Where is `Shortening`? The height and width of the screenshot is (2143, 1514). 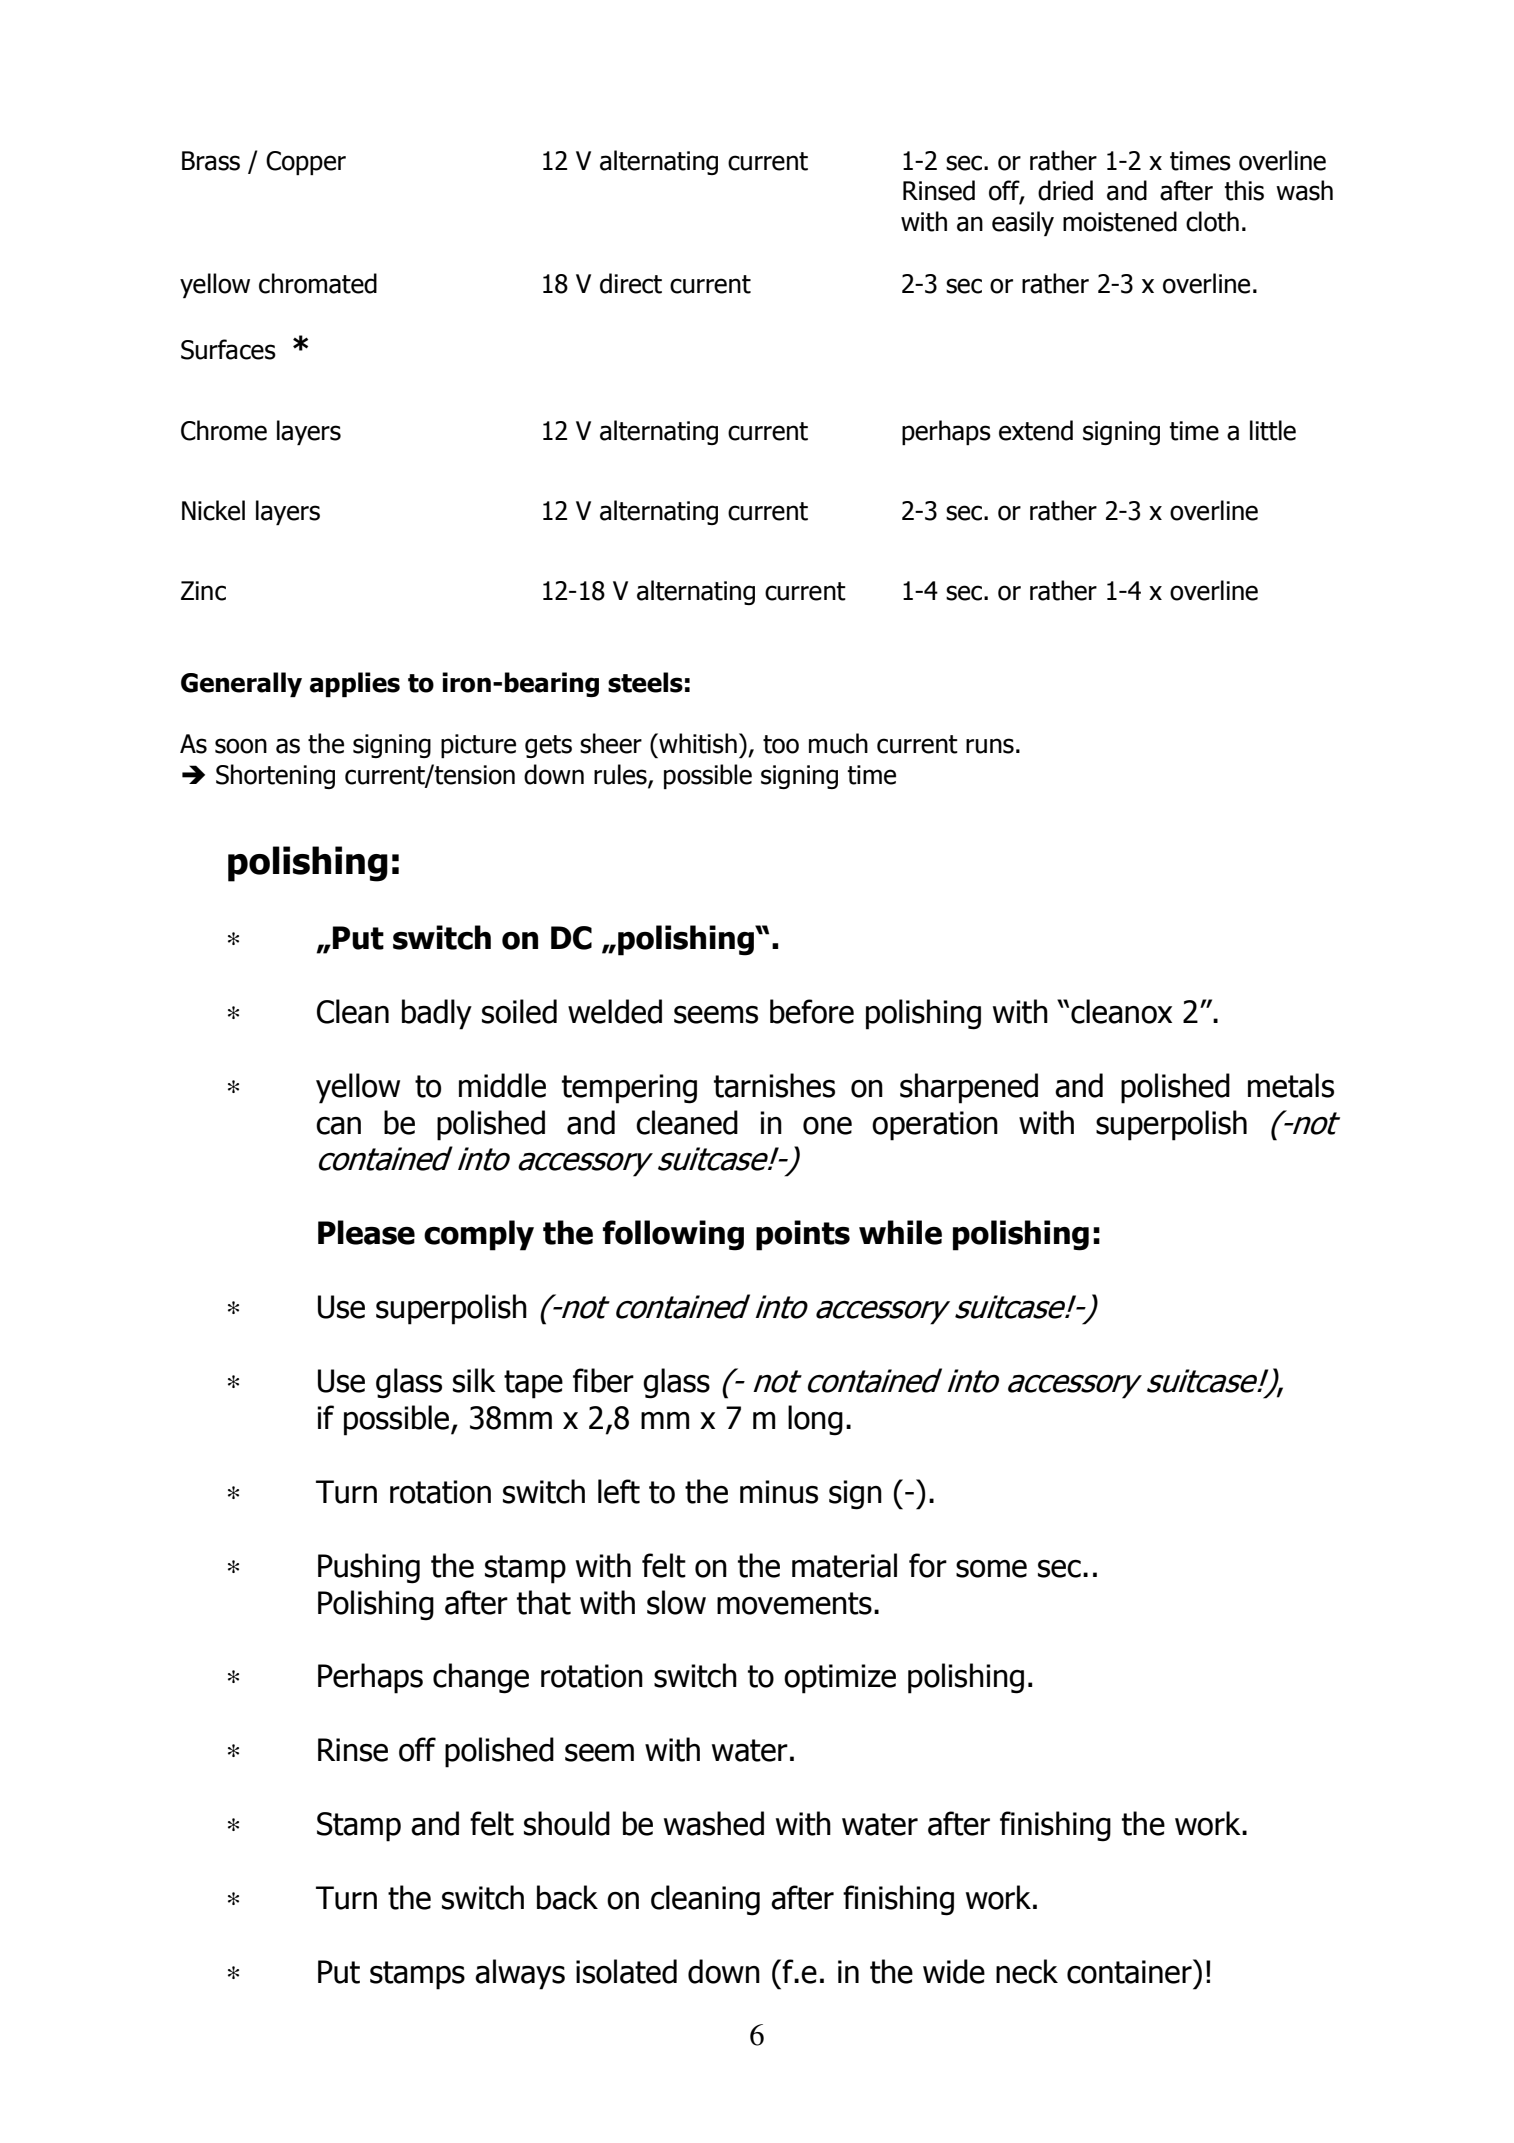
Shortening is located at coordinates (275, 776).
